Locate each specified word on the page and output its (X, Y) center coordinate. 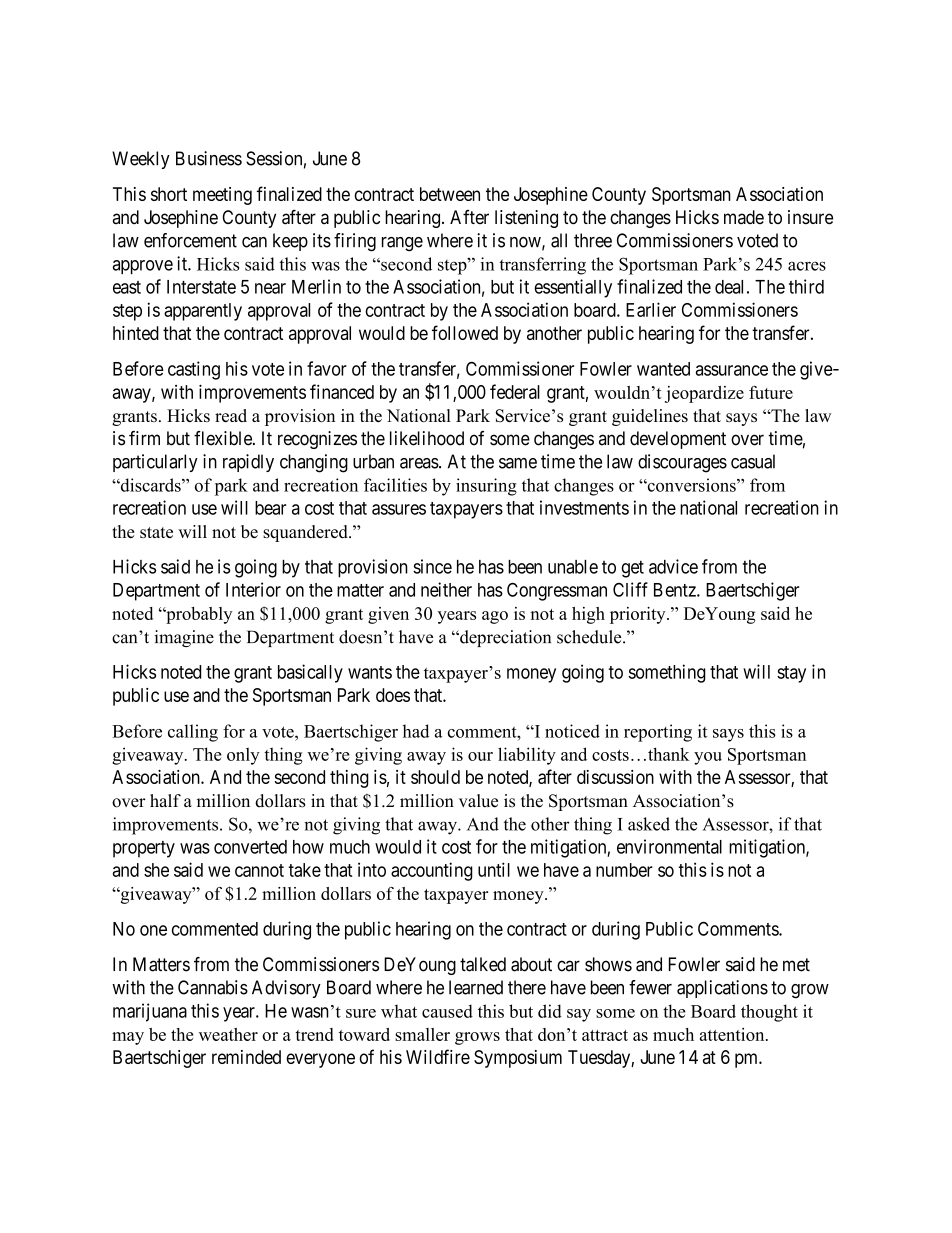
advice (673, 566)
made (744, 217)
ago (495, 617)
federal (515, 391)
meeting (222, 196)
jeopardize (704, 394)
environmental (669, 846)
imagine (184, 638)
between (450, 194)
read (231, 415)
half (165, 800)
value (478, 801)
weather (228, 1034)
